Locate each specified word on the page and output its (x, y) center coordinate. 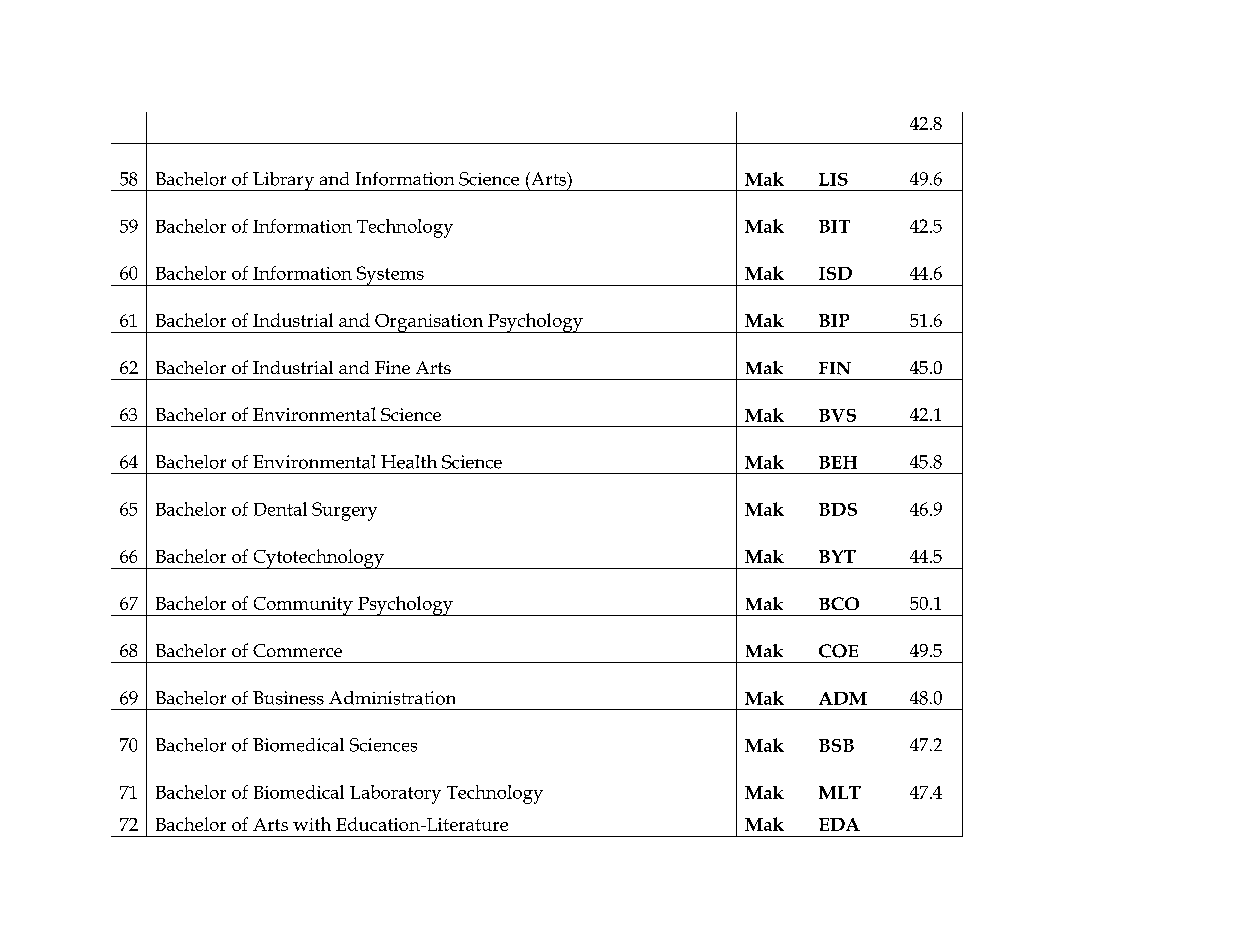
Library (283, 181)
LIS (833, 179)
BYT (837, 556)
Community (303, 606)
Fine (392, 367)
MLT (840, 792)
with (312, 824)
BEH (838, 462)
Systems (390, 276)
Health (409, 462)
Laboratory (395, 794)
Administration (392, 698)
